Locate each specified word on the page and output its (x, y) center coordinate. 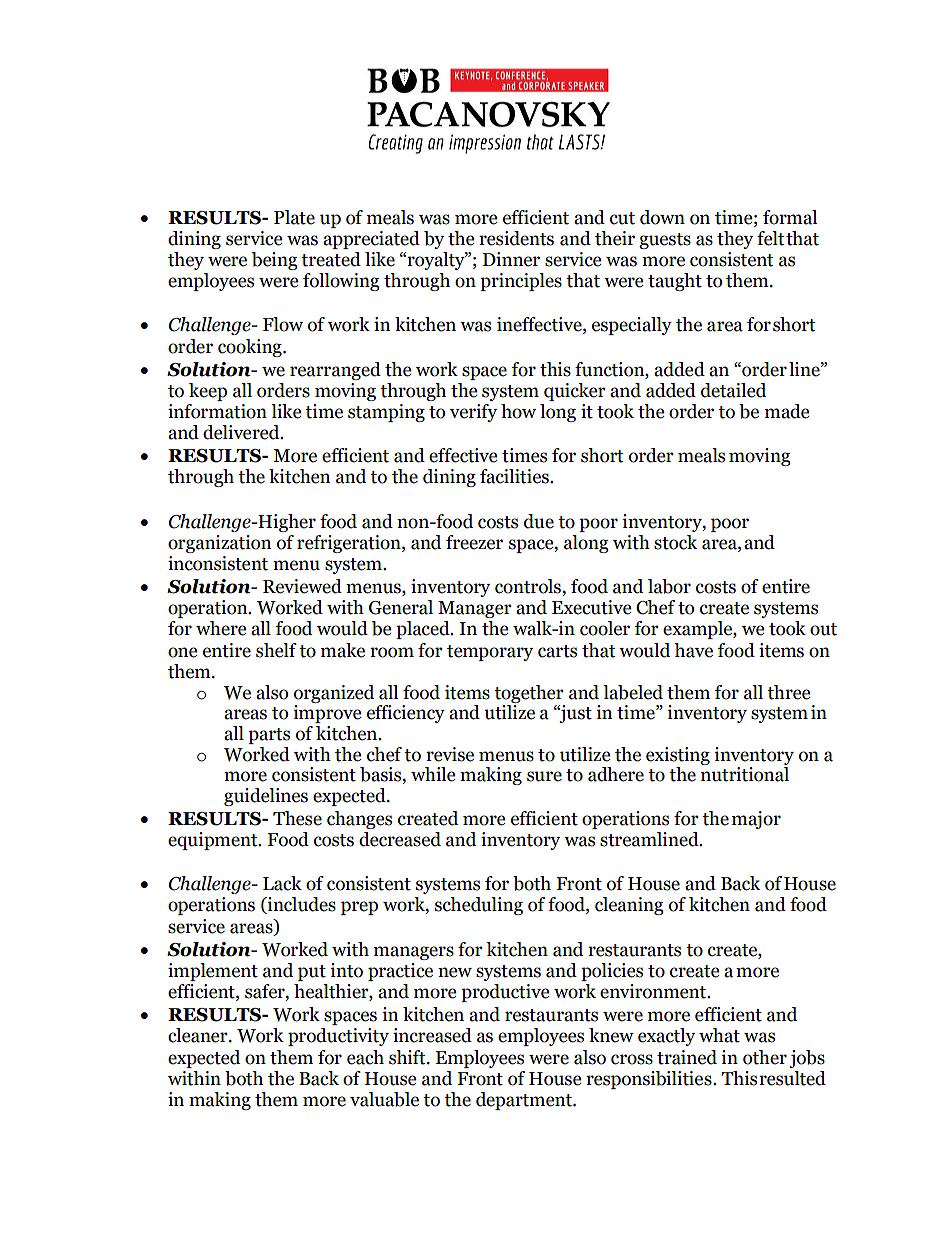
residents (516, 238)
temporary (490, 653)
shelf (276, 650)
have (693, 650)
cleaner (199, 1035)
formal (790, 217)
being (275, 261)
